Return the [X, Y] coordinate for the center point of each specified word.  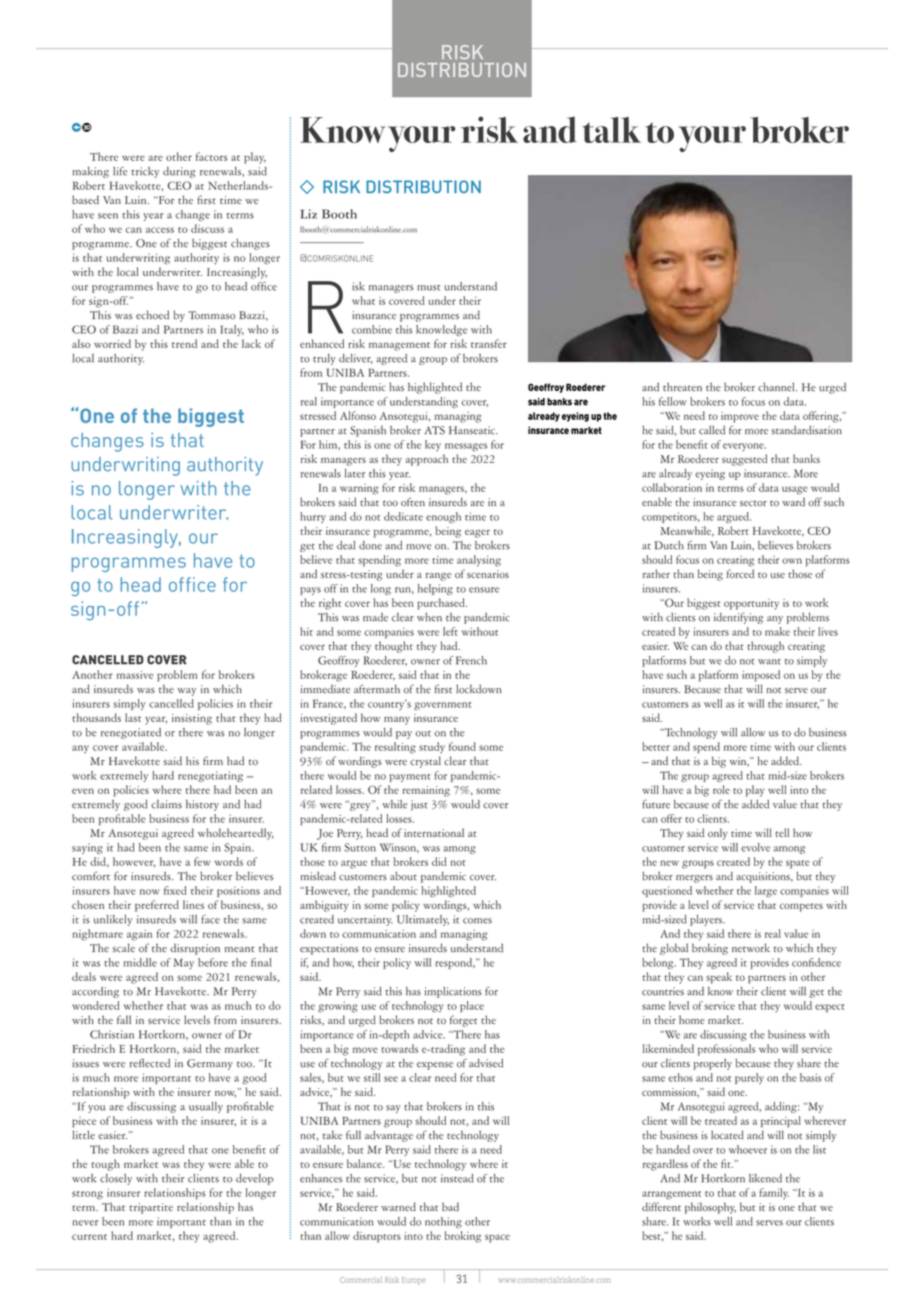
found [462, 746]
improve [740, 417]
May [183, 963]
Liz [308, 214]
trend [184, 343]
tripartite [151, 1208]
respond [455, 963]
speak [719, 978]
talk [611, 130]
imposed [761, 676]
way [187, 692]
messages [466, 447]
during [179, 172]
